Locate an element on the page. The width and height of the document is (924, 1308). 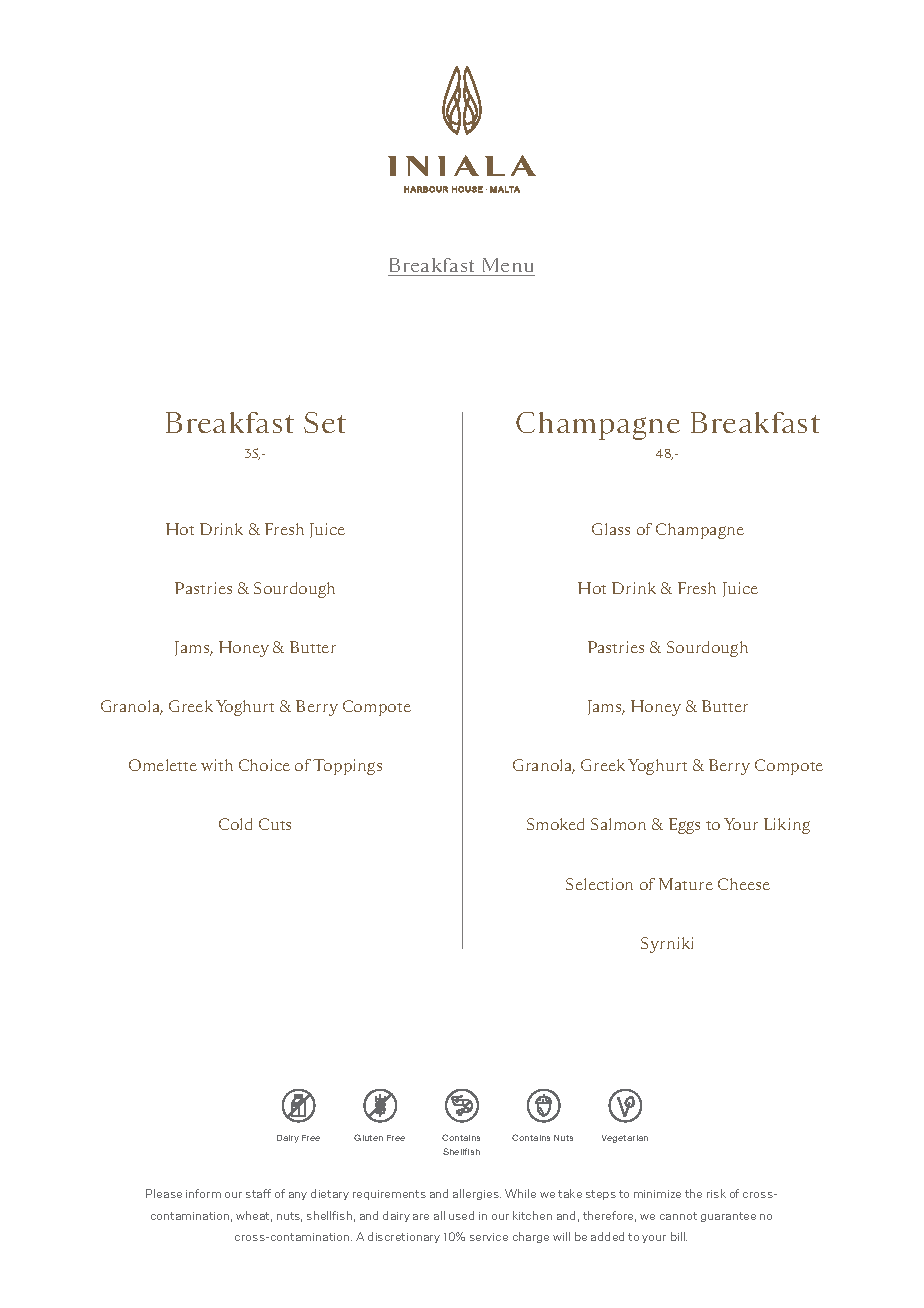
Menu is located at coordinates (508, 265).
